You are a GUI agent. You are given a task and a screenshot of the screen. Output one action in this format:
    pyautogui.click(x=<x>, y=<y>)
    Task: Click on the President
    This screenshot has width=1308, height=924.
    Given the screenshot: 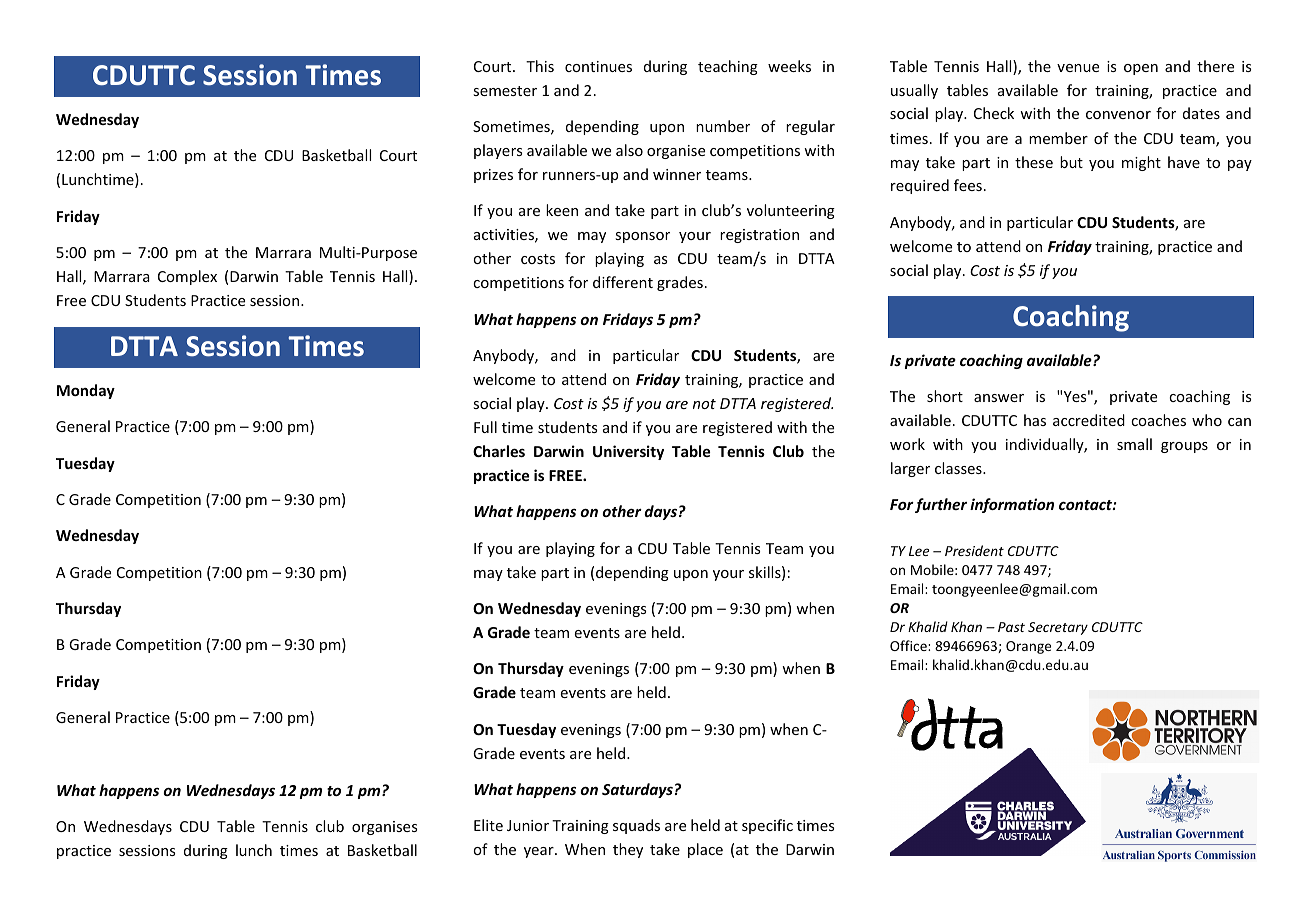 What is the action you would take?
    pyautogui.click(x=974, y=550)
